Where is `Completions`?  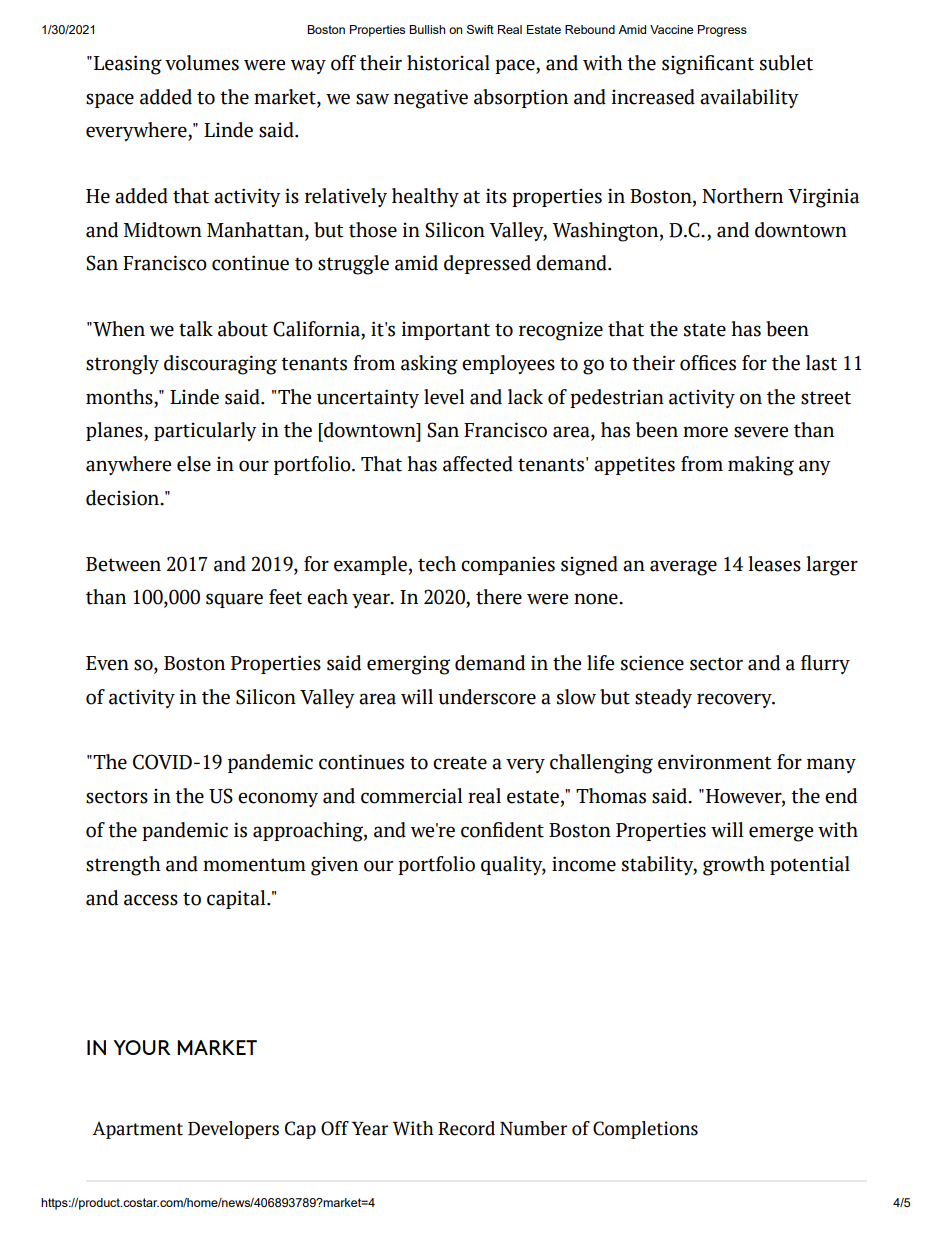 Completions is located at coordinates (645, 1130).
